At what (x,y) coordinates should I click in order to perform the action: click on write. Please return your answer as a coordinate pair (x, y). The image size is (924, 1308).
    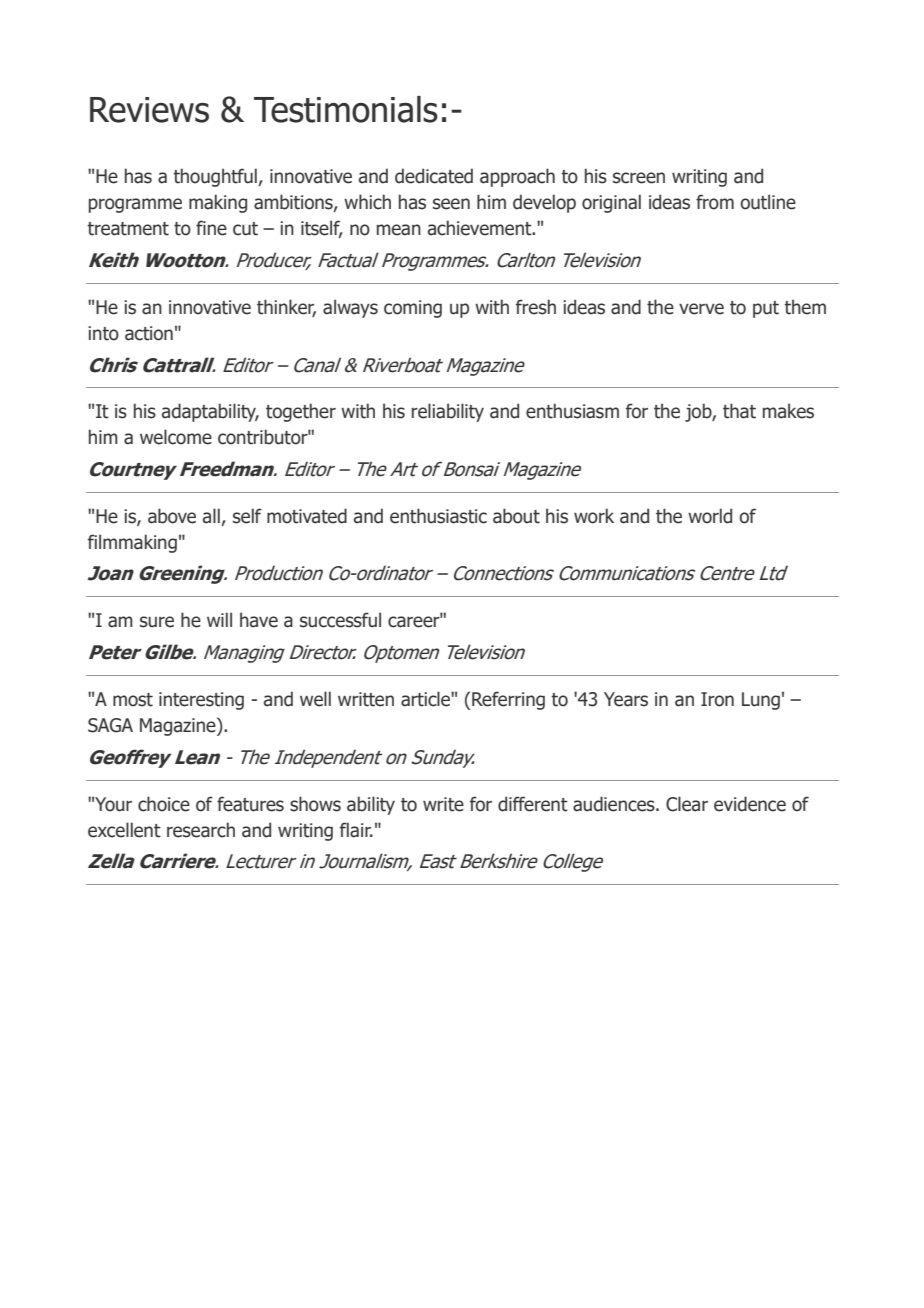
    Looking at the image, I should click on (443, 804).
